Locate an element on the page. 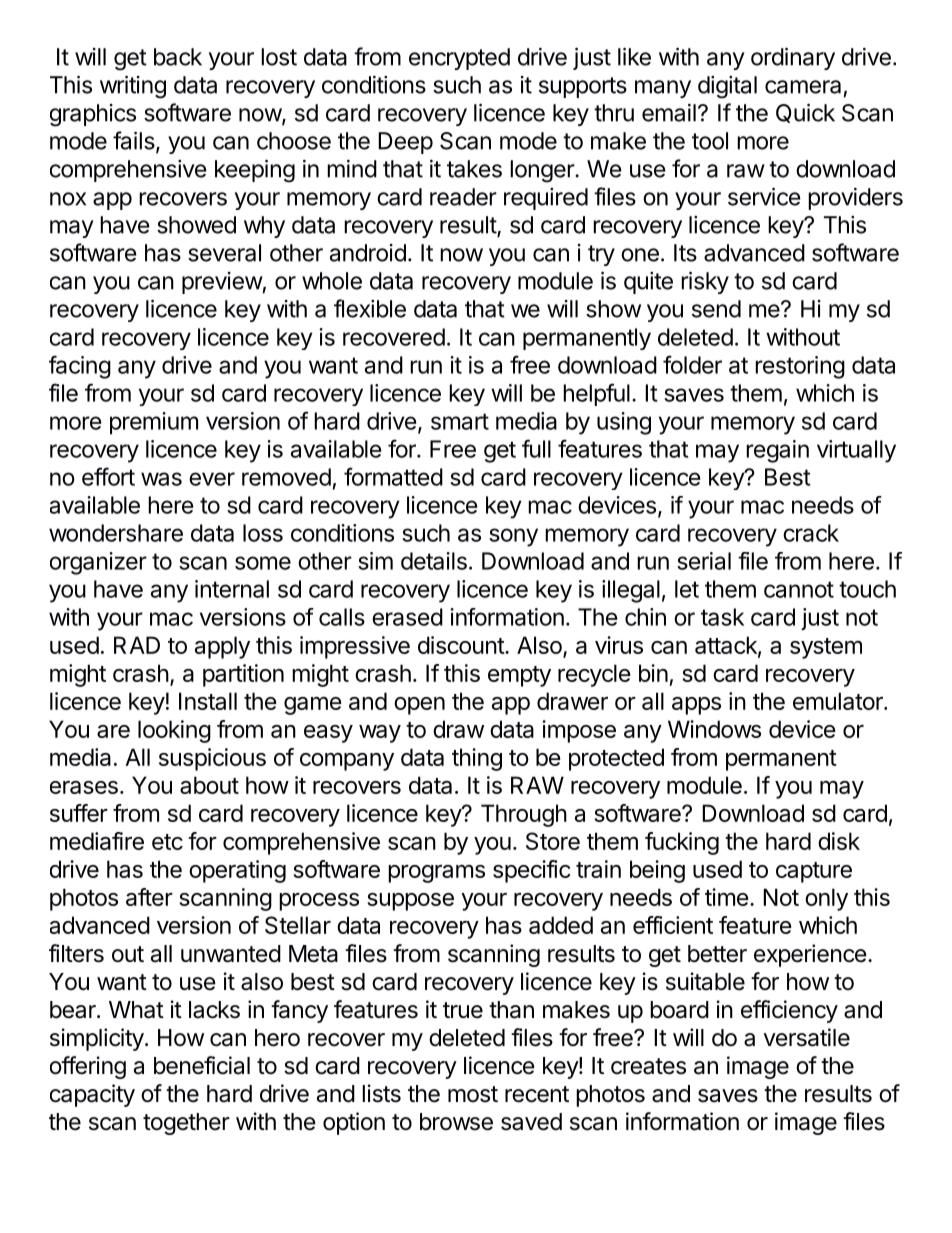 The width and height of the page is (952, 1233). encrypted is located at coordinates (459, 59).
